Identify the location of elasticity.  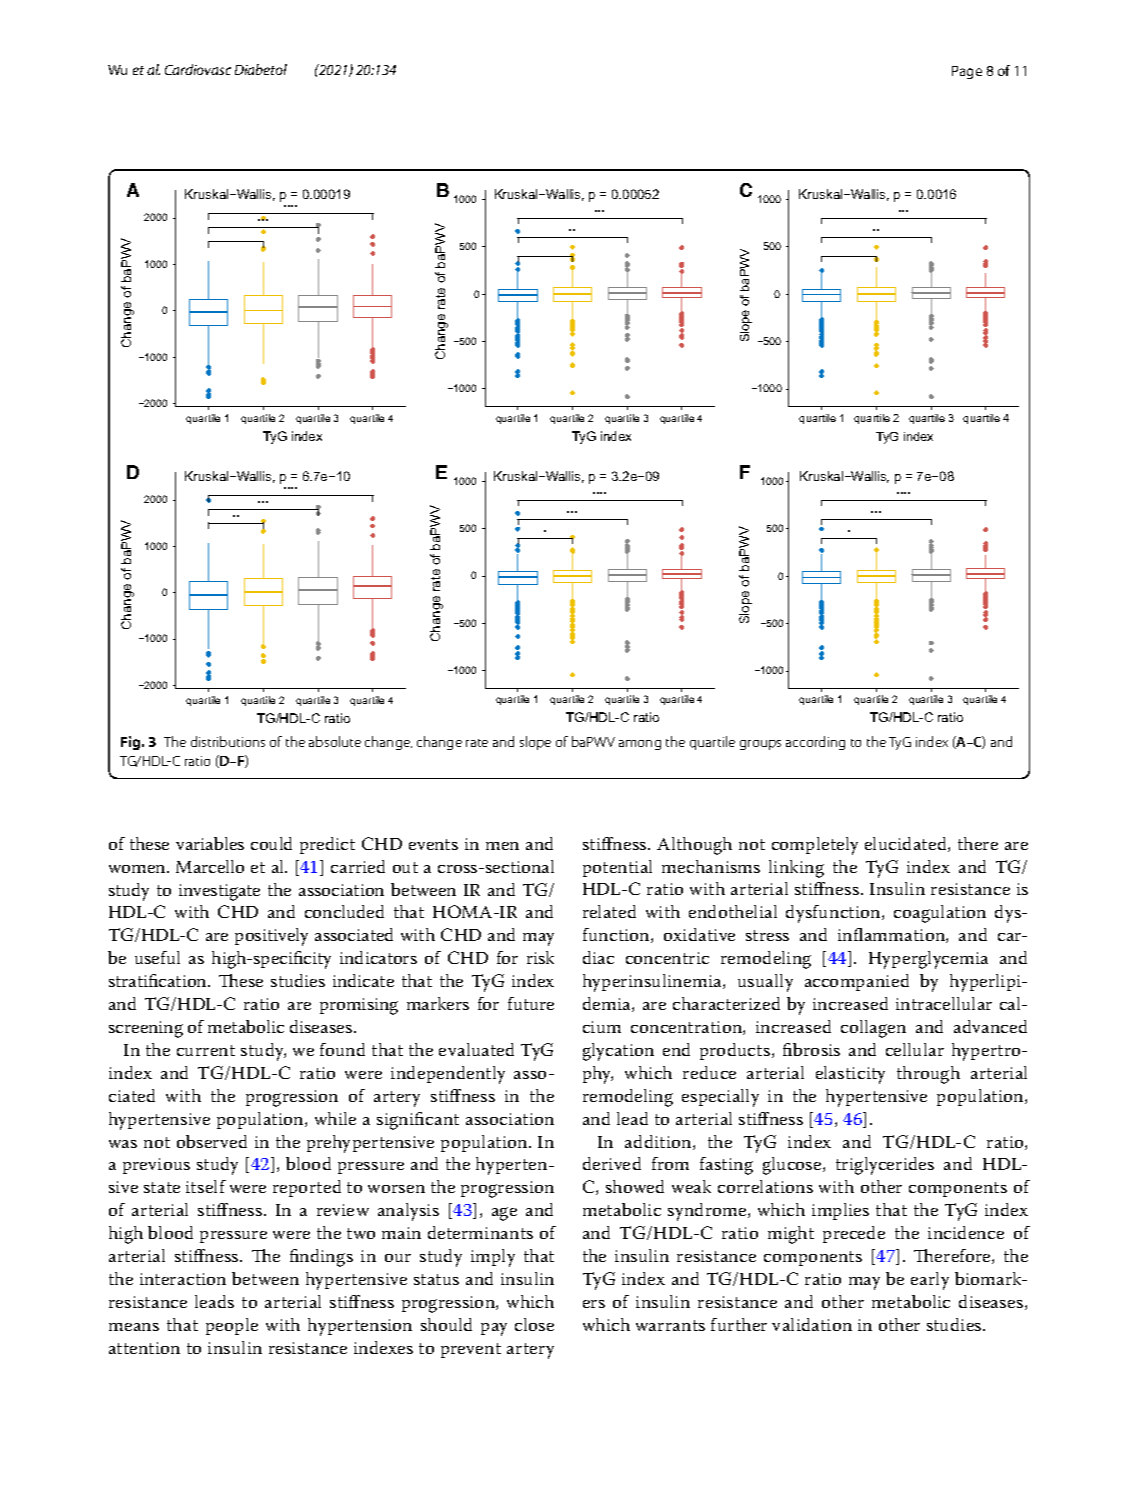
(850, 1075).
